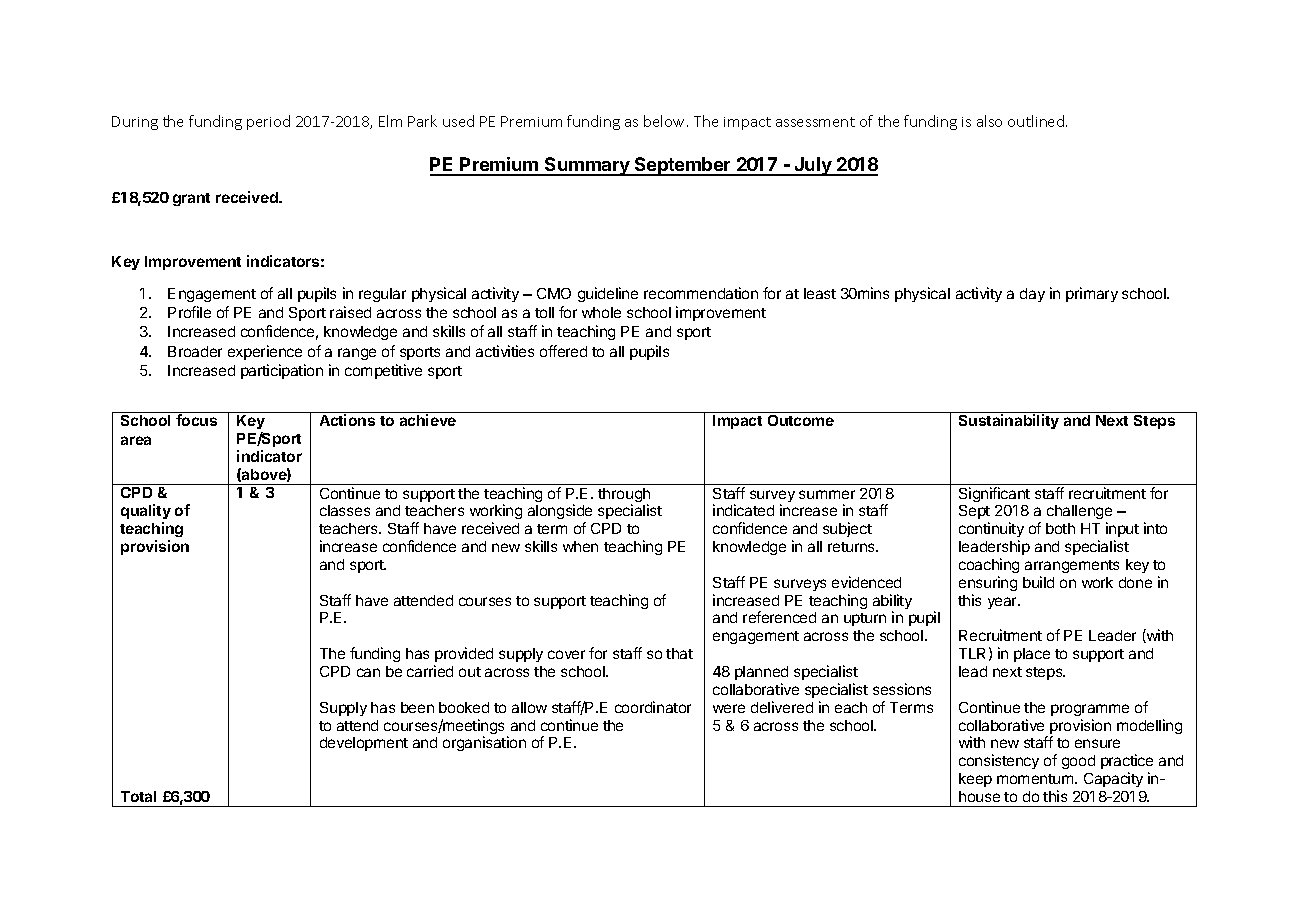 The width and height of the screenshot is (1308, 924). Describe the element at coordinates (1003, 603) in the screenshot. I see `year` at that location.
